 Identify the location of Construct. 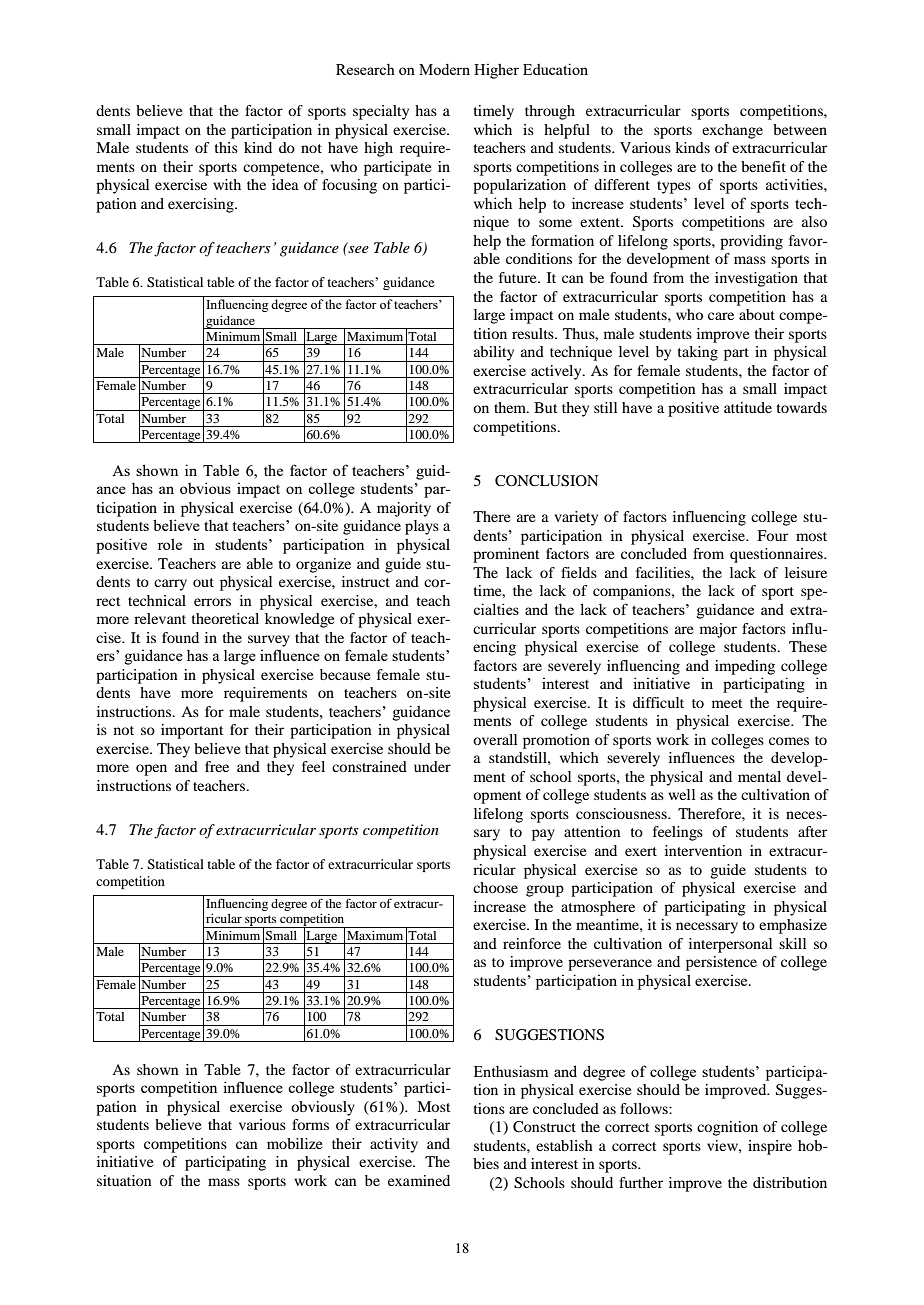
(544, 1126).
